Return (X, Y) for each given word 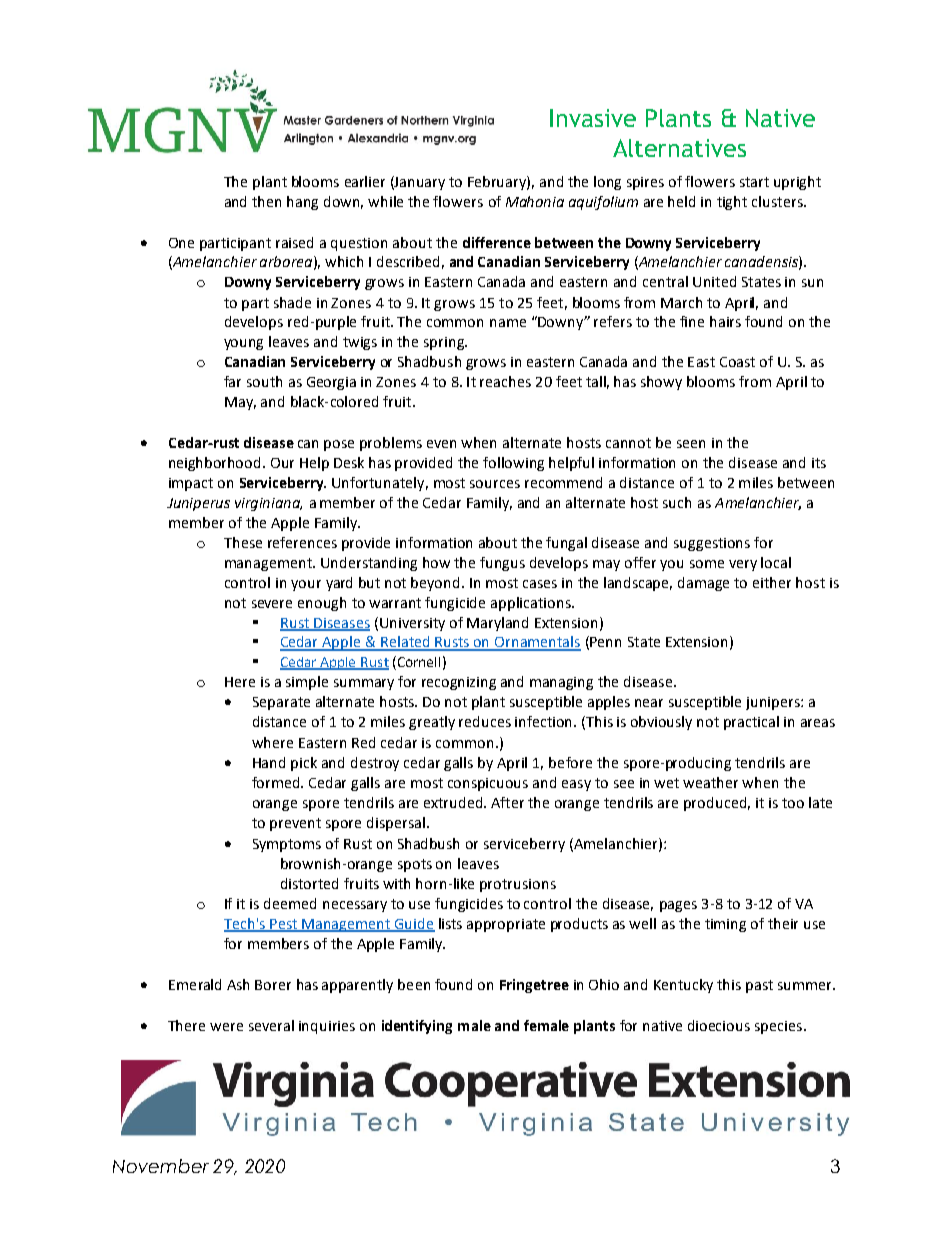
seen (691, 444)
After (507, 802)
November (161, 1166)
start (754, 182)
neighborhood (214, 464)
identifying (417, 1027)
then (266, 201)
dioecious (719, 1025)
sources (495, 484)
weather (710, 782)
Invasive (593, 118)
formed (277, 782)
